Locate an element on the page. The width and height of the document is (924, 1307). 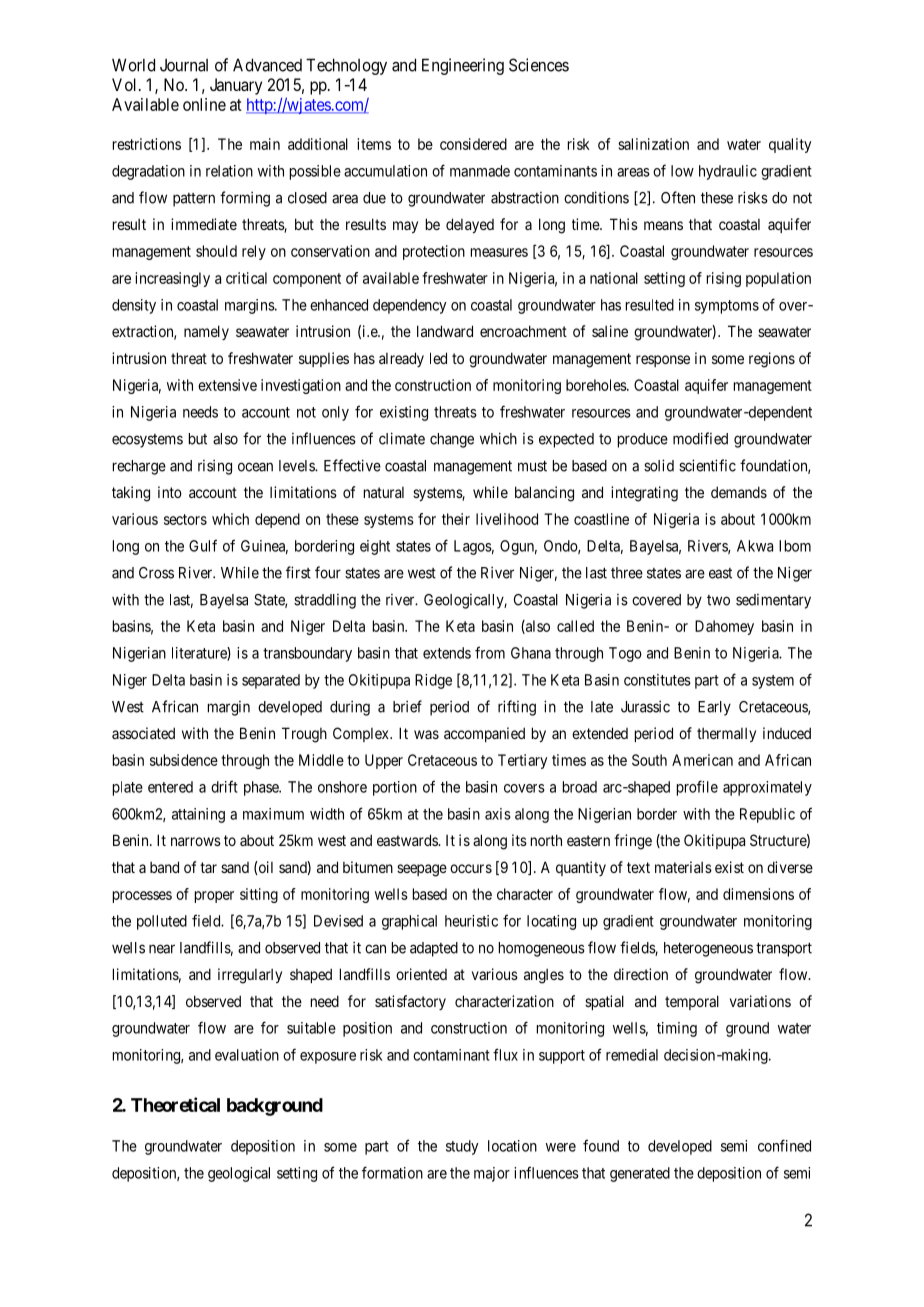
symptoms is located at coordinates (727, 307).
